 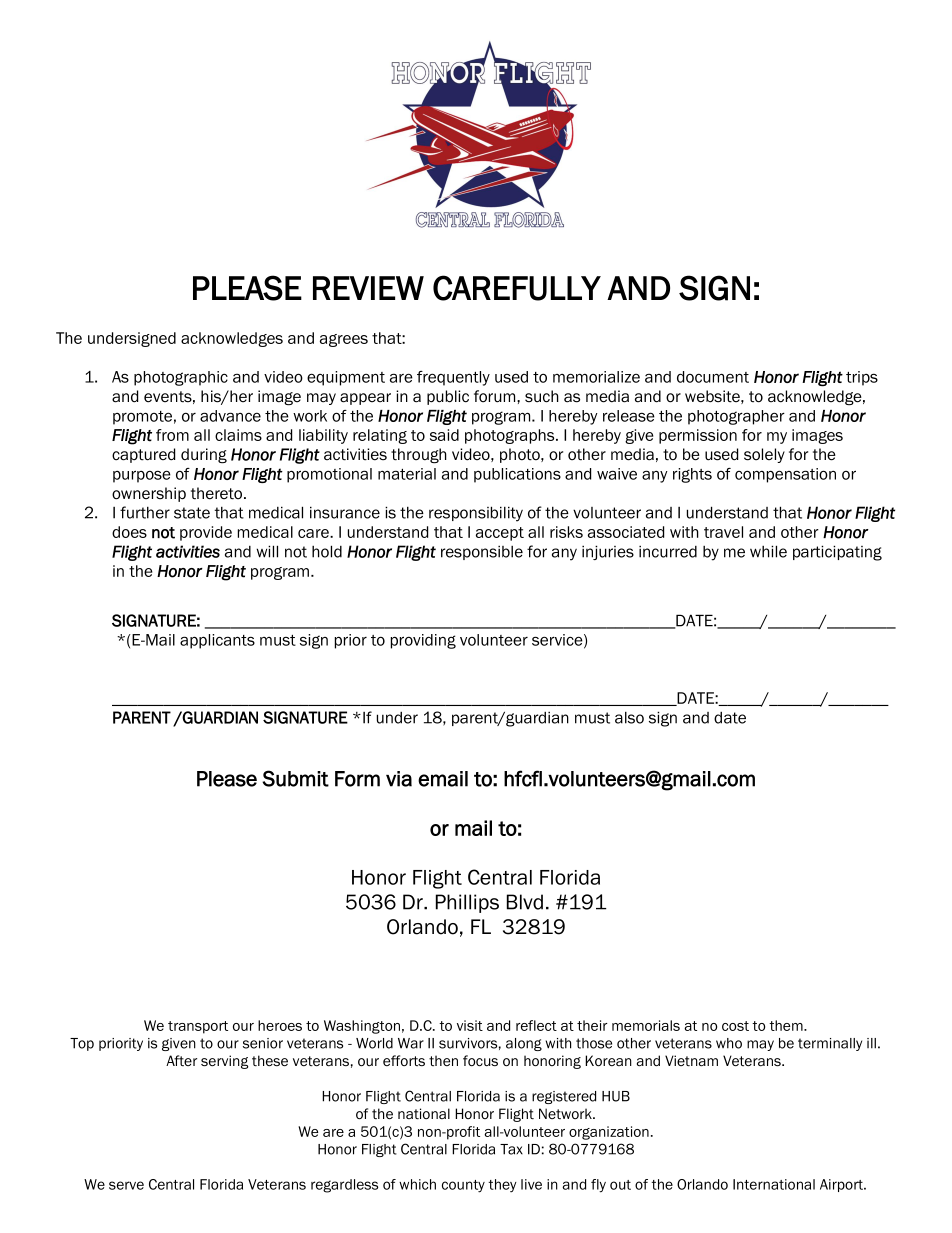 I want to click on via, so click(x=399, y=779).
